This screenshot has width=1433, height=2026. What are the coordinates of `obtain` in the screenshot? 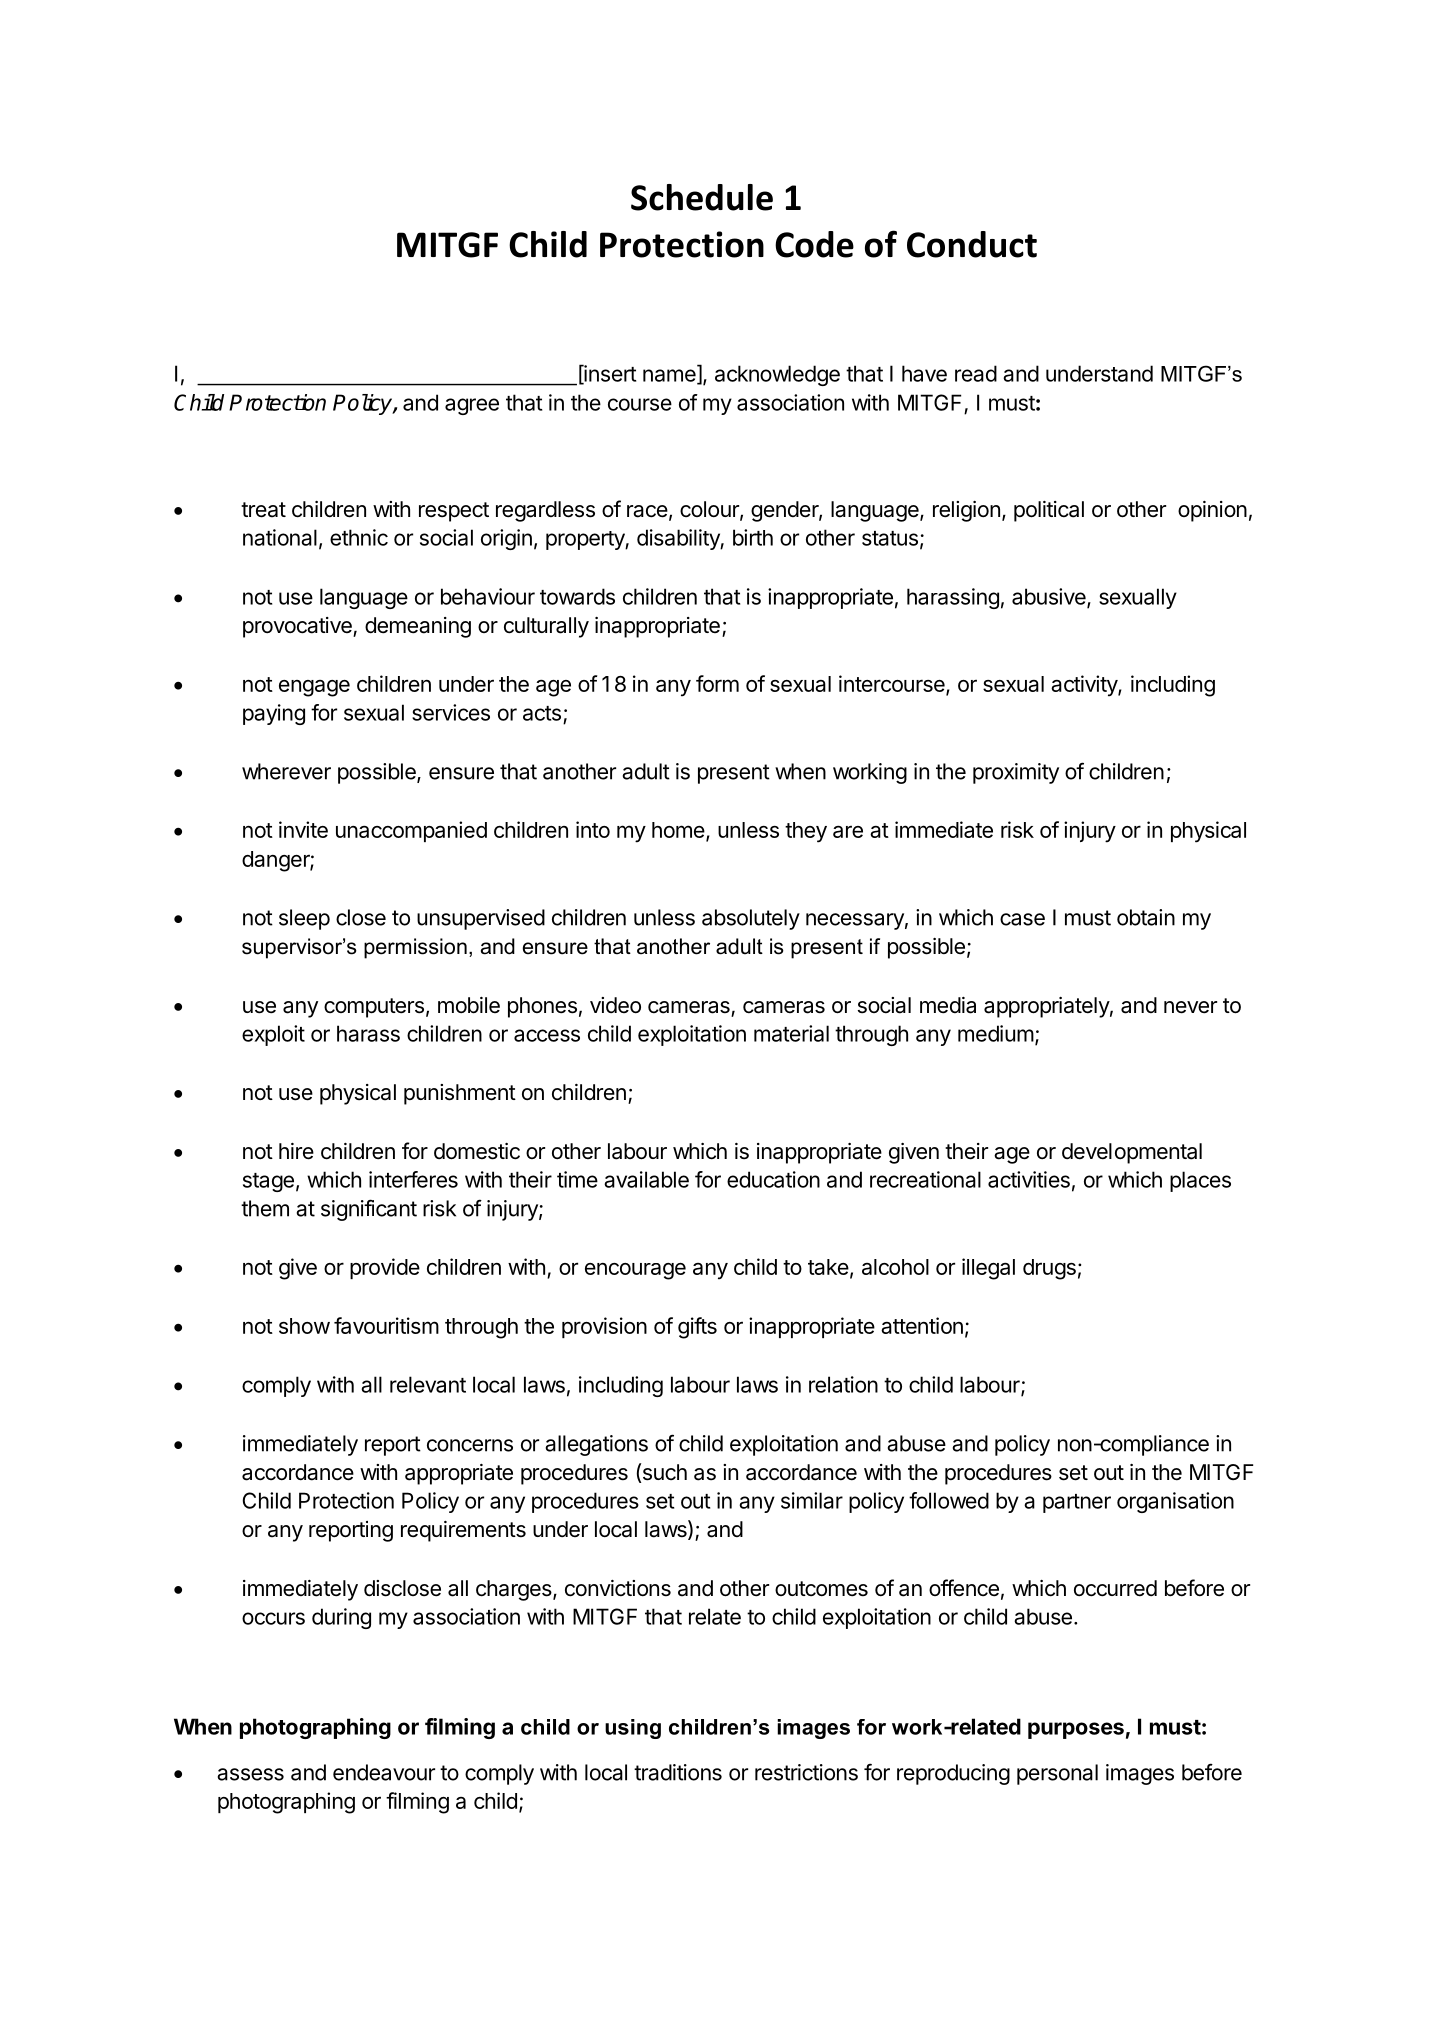 It's located at (1146, 917).
